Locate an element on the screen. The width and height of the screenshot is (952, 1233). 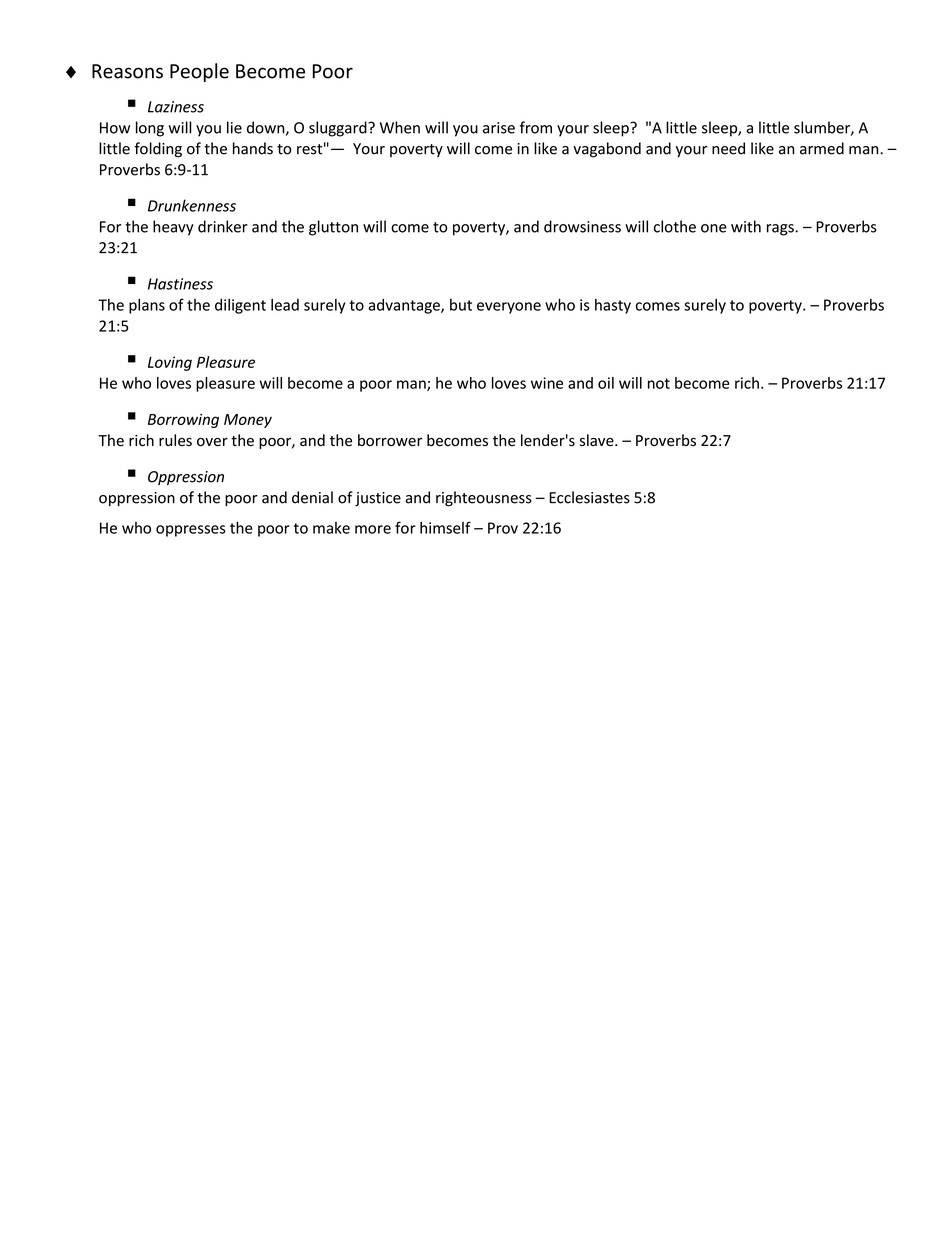
need is located at coordinates (728, 148).
